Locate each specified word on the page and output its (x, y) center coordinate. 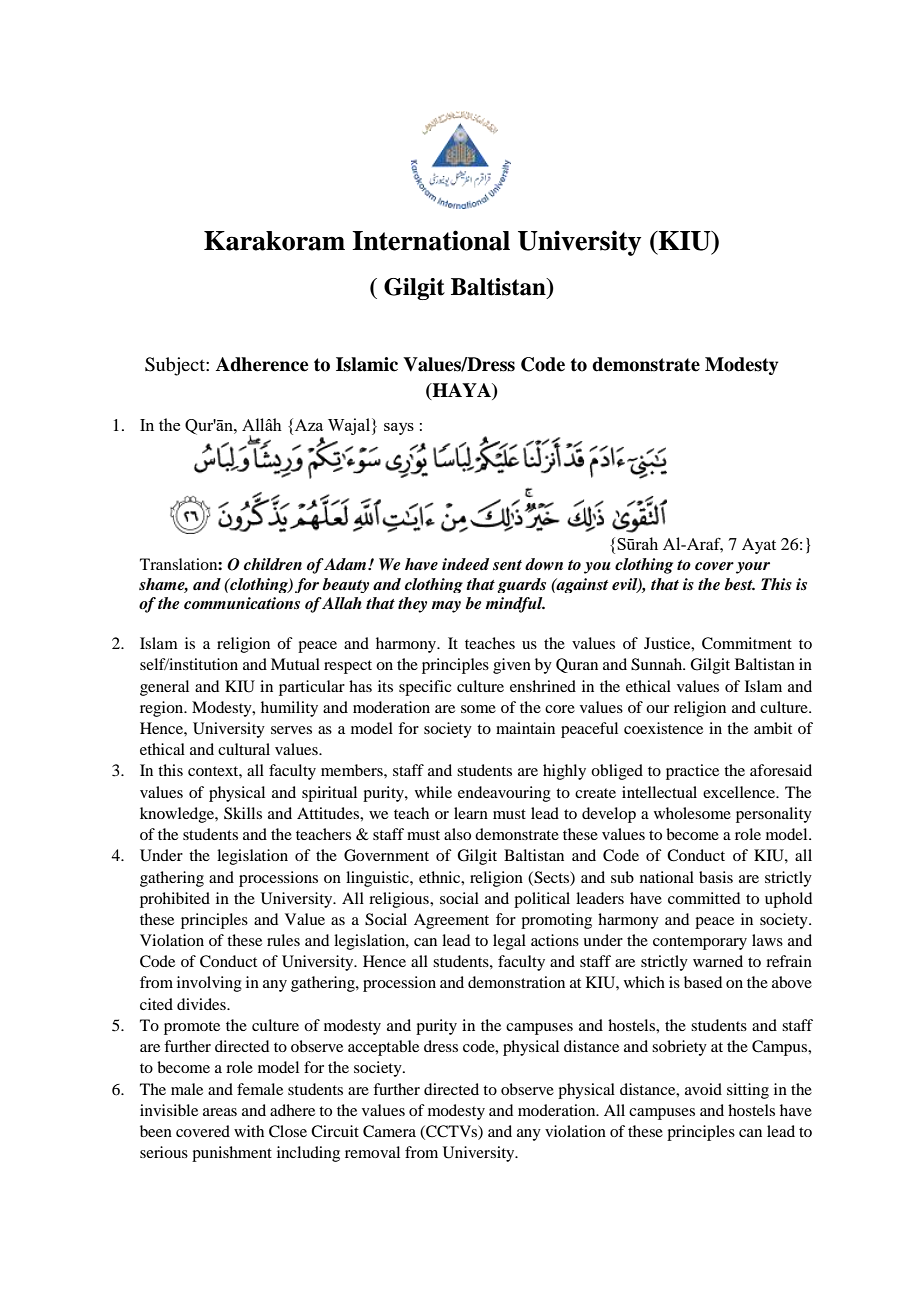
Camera (389, 1131)
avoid (703, 1089)
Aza (309, 425)
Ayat (759, 546)
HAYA (461, 390)
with (249, 1131)
